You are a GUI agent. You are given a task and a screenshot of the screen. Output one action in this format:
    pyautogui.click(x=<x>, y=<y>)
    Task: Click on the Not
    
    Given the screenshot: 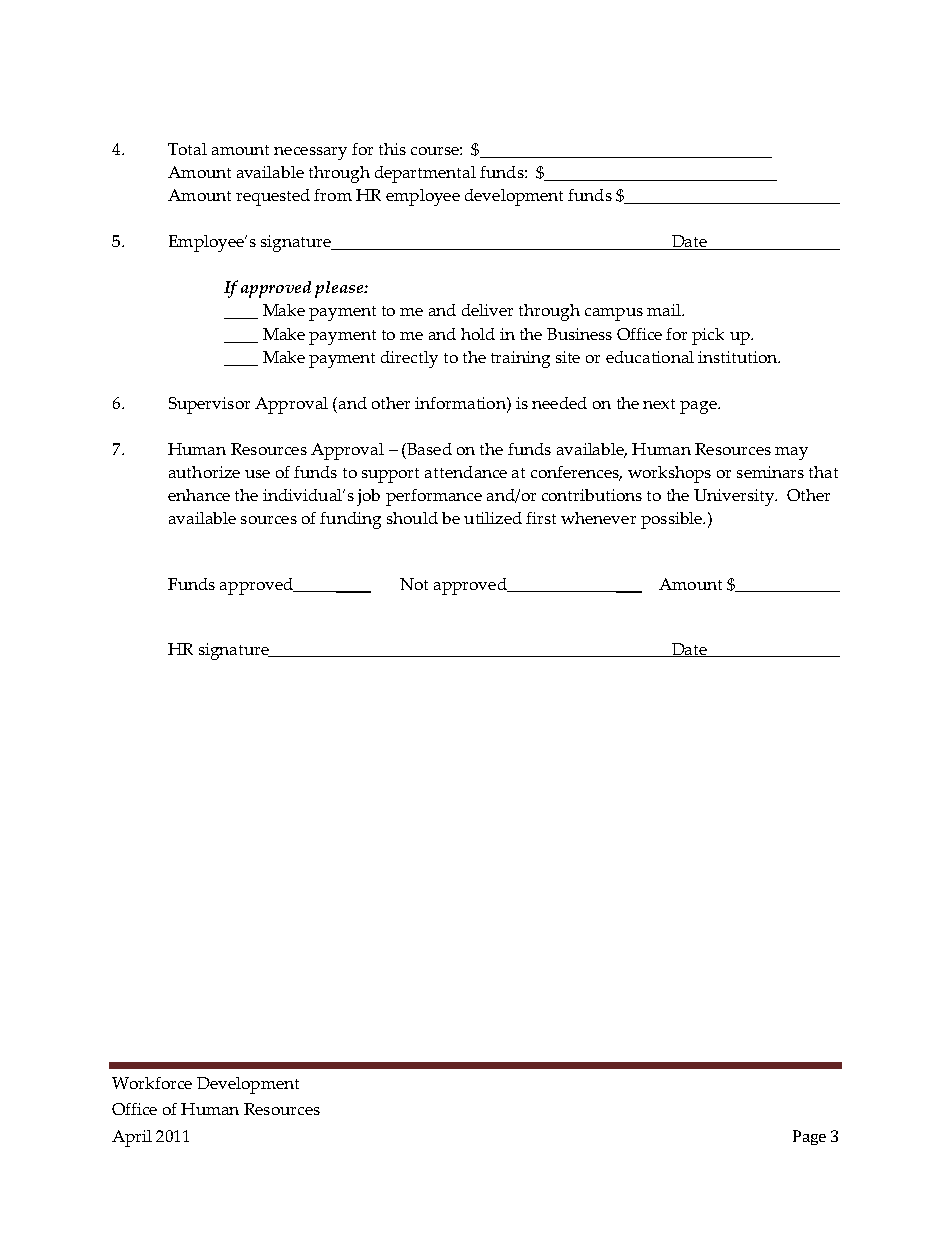 What is the action you would take?
    pyautogui.click(x=414, y=584)
